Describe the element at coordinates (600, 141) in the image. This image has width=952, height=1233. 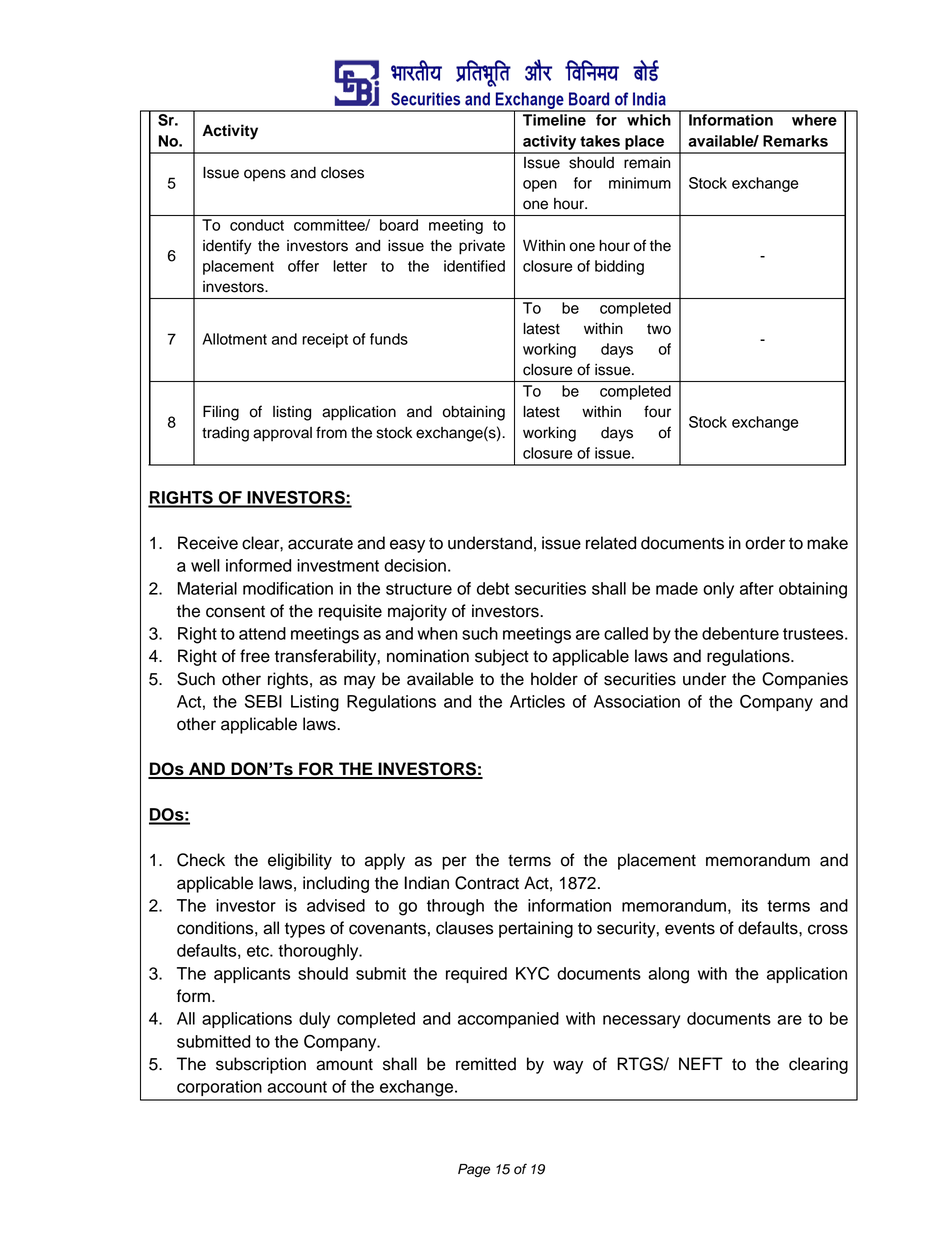
I see `takes` at that location.
